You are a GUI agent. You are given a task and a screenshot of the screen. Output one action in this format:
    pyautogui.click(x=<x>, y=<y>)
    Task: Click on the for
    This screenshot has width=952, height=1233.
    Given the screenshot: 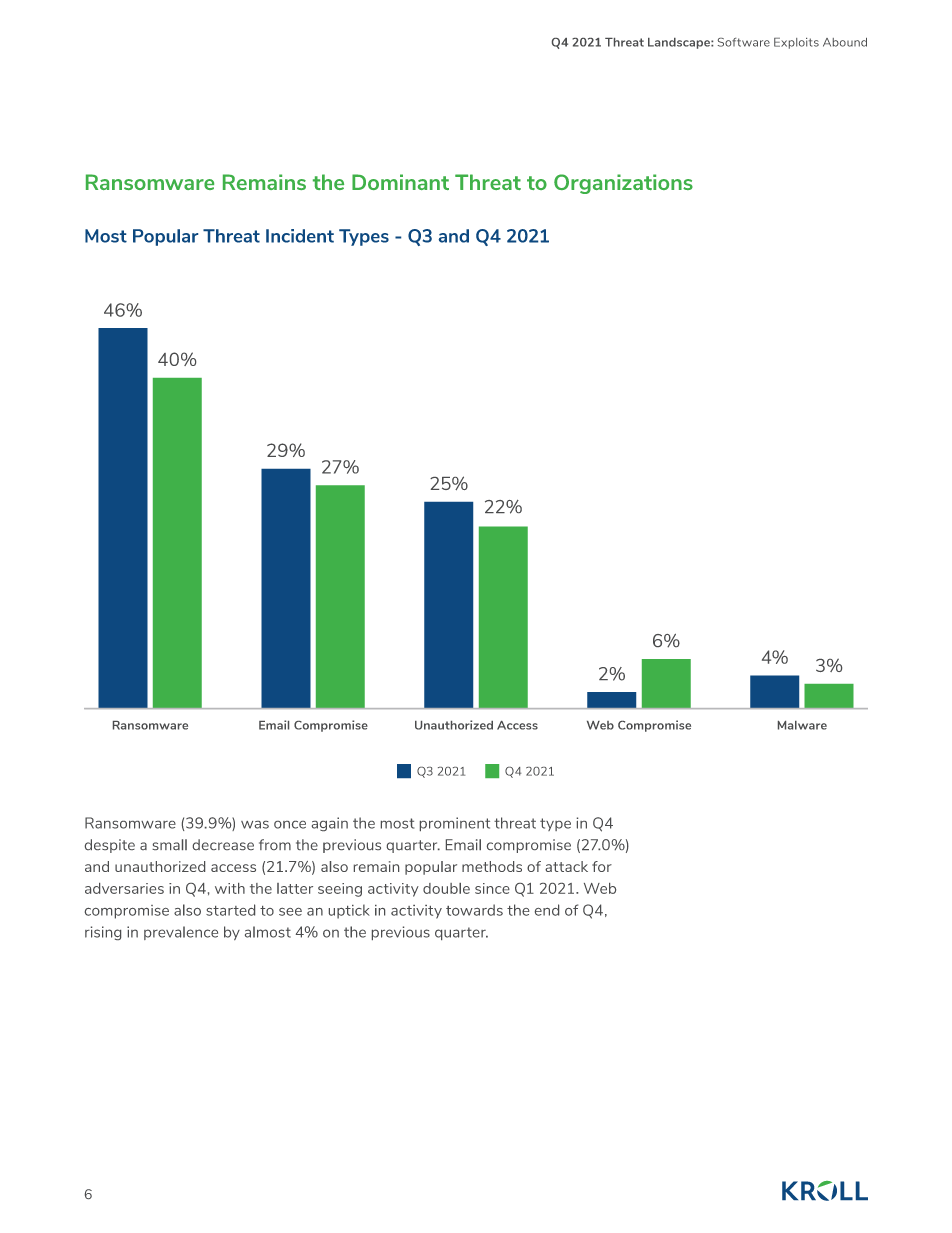 What is the action you would take?
    pyautogui.click(x=602, y=866)
